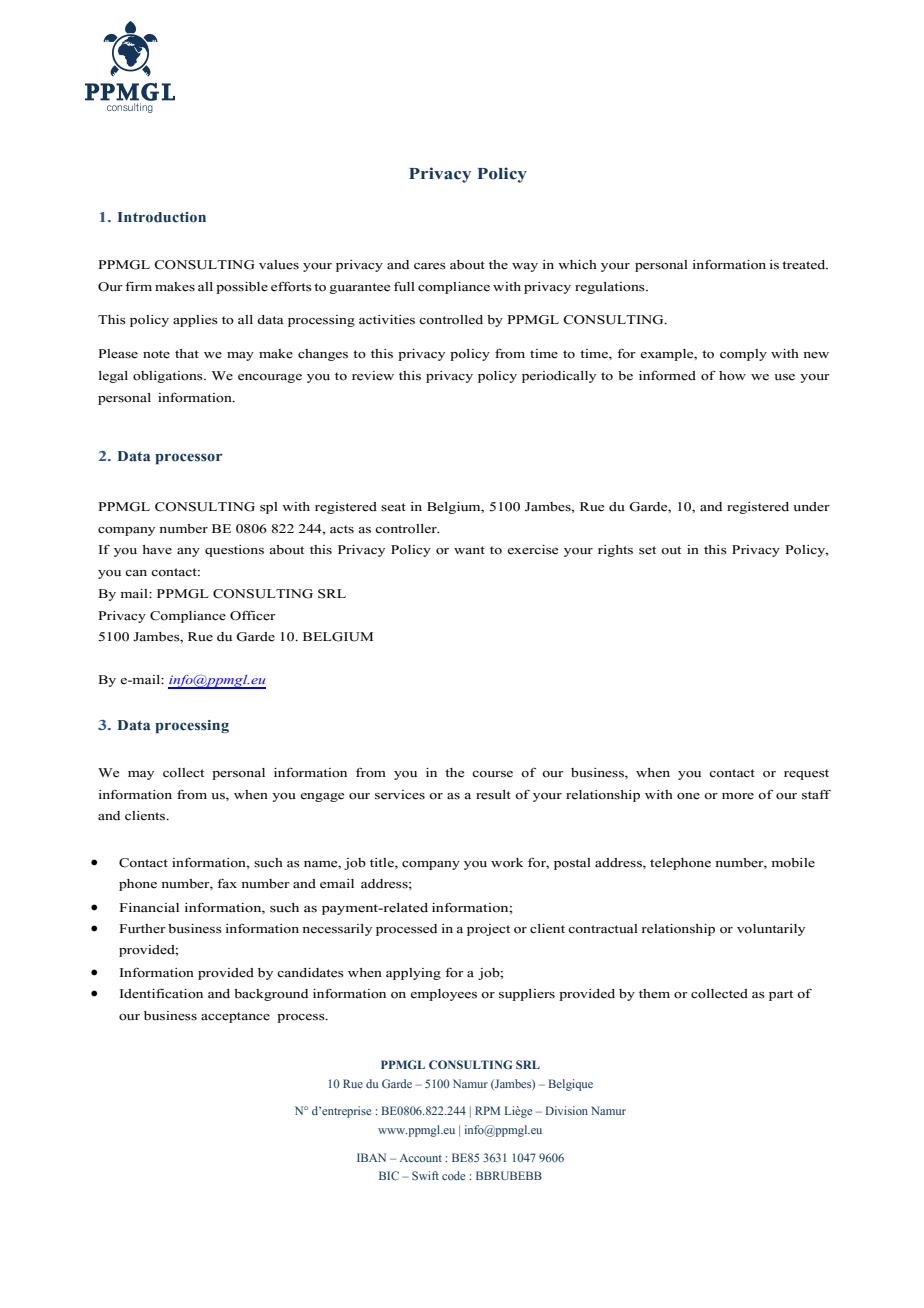 This screenshot has width=924, height=1308. What do you see at coordinates (793, 863) in the screenshot?
I see `mobile` at bounding box center [793, 863].
